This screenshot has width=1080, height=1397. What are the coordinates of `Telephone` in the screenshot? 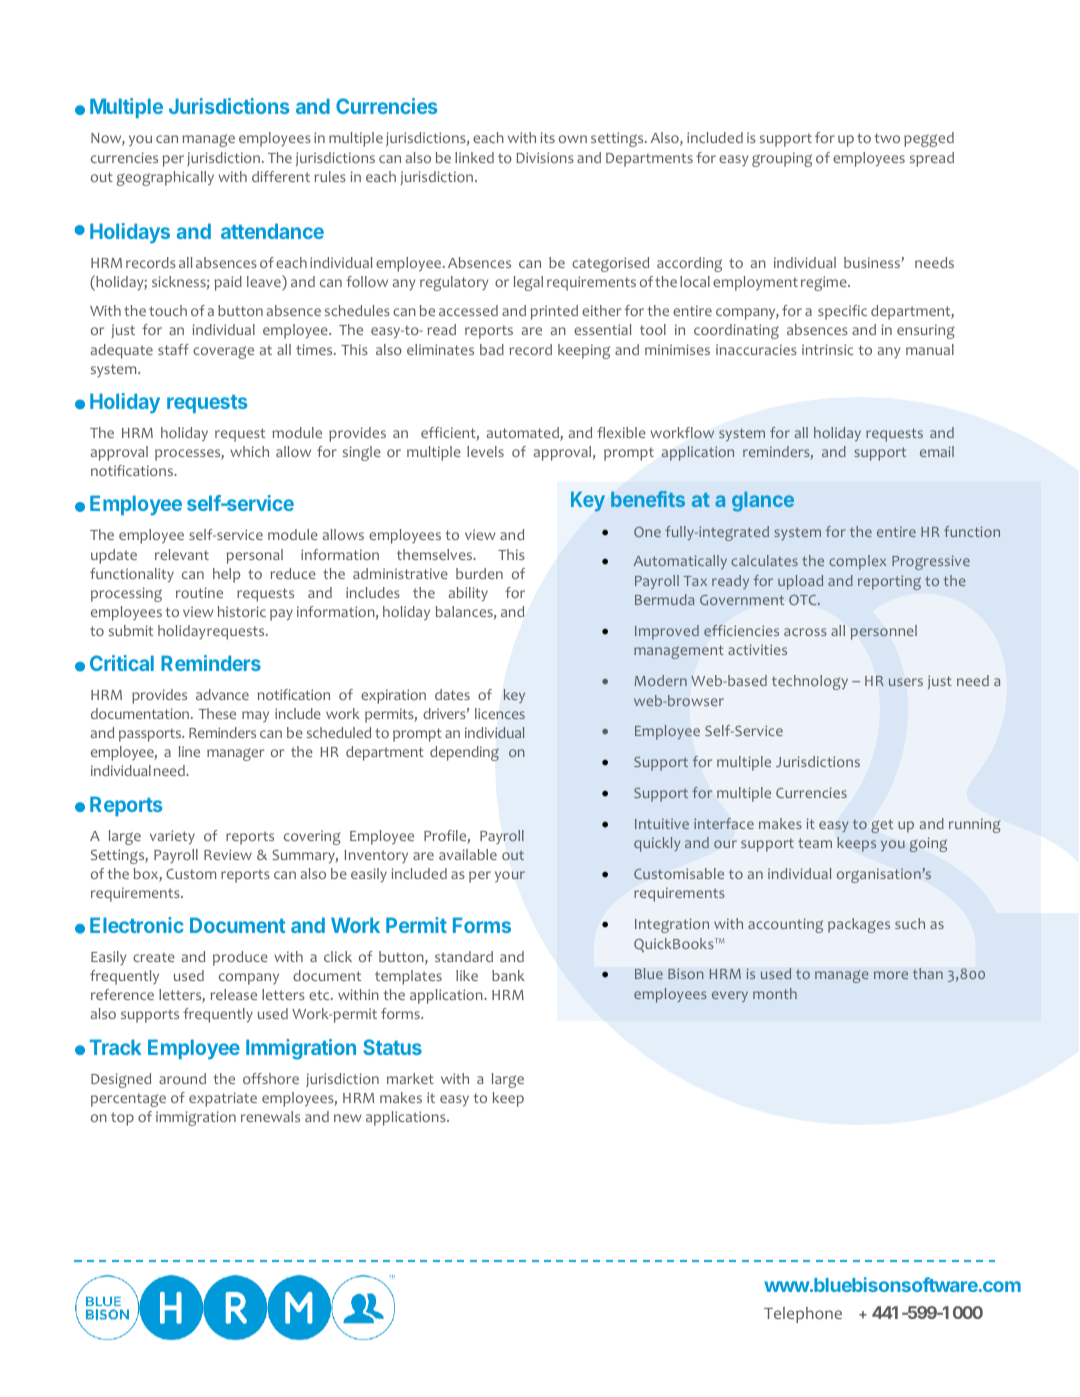 It's located at (803, 1315).
